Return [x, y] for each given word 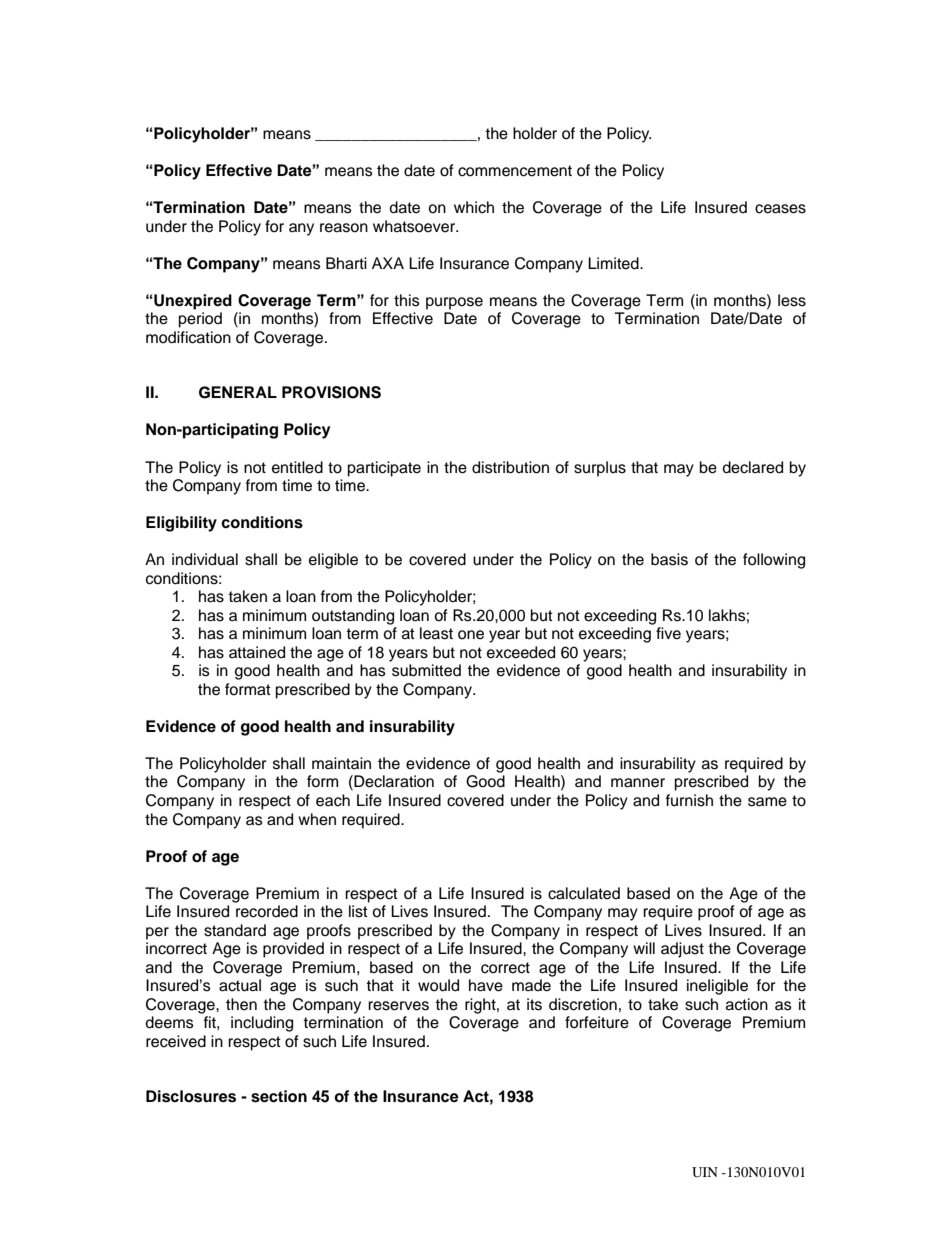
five [668, 633]
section [279, 1096]
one [471, 635]
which [474, 207]
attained [257, 652]
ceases [780, 209]
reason [344, 228]
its [534, 1004]
